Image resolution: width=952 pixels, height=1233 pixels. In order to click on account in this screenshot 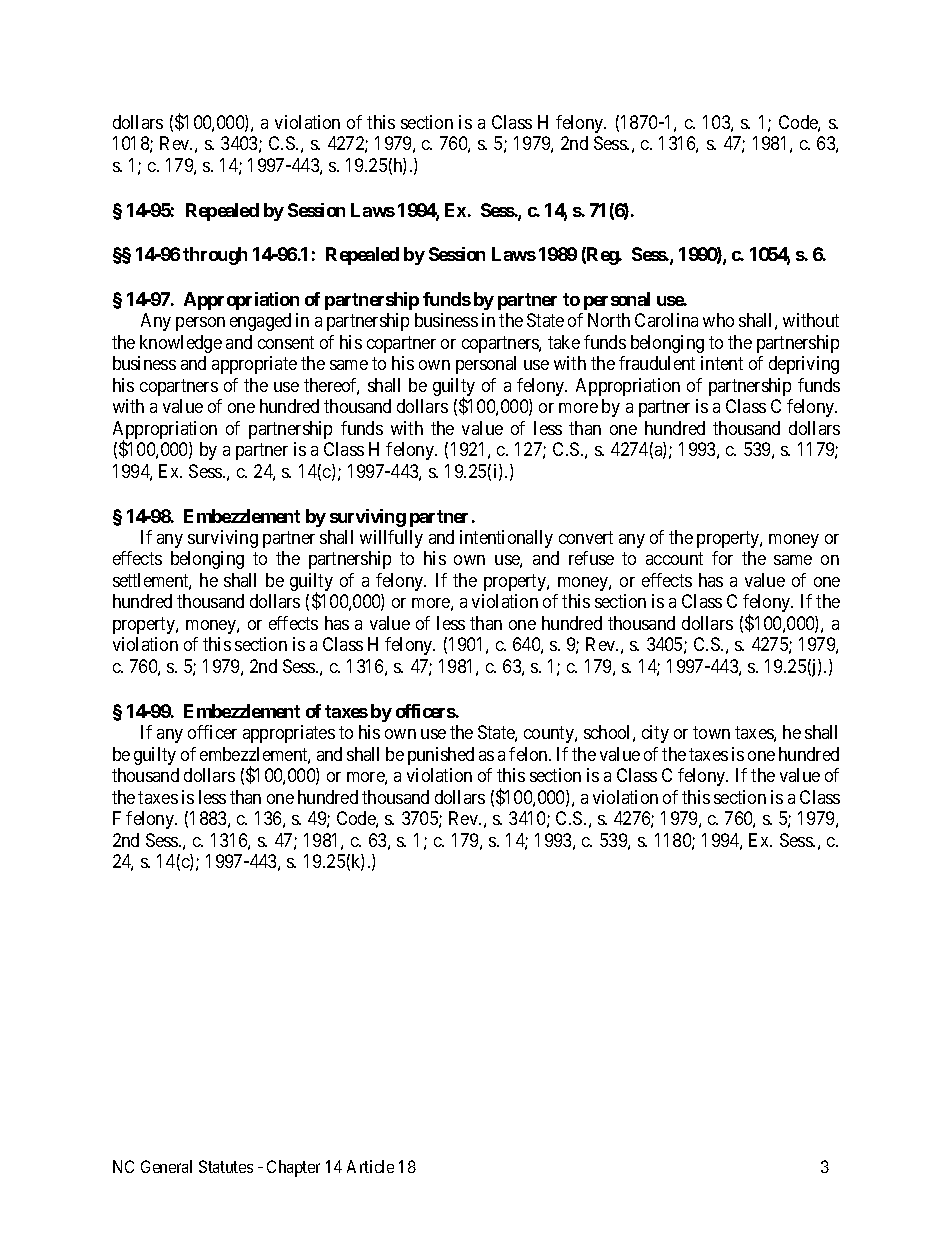, I will do `click(674, 559)`.
